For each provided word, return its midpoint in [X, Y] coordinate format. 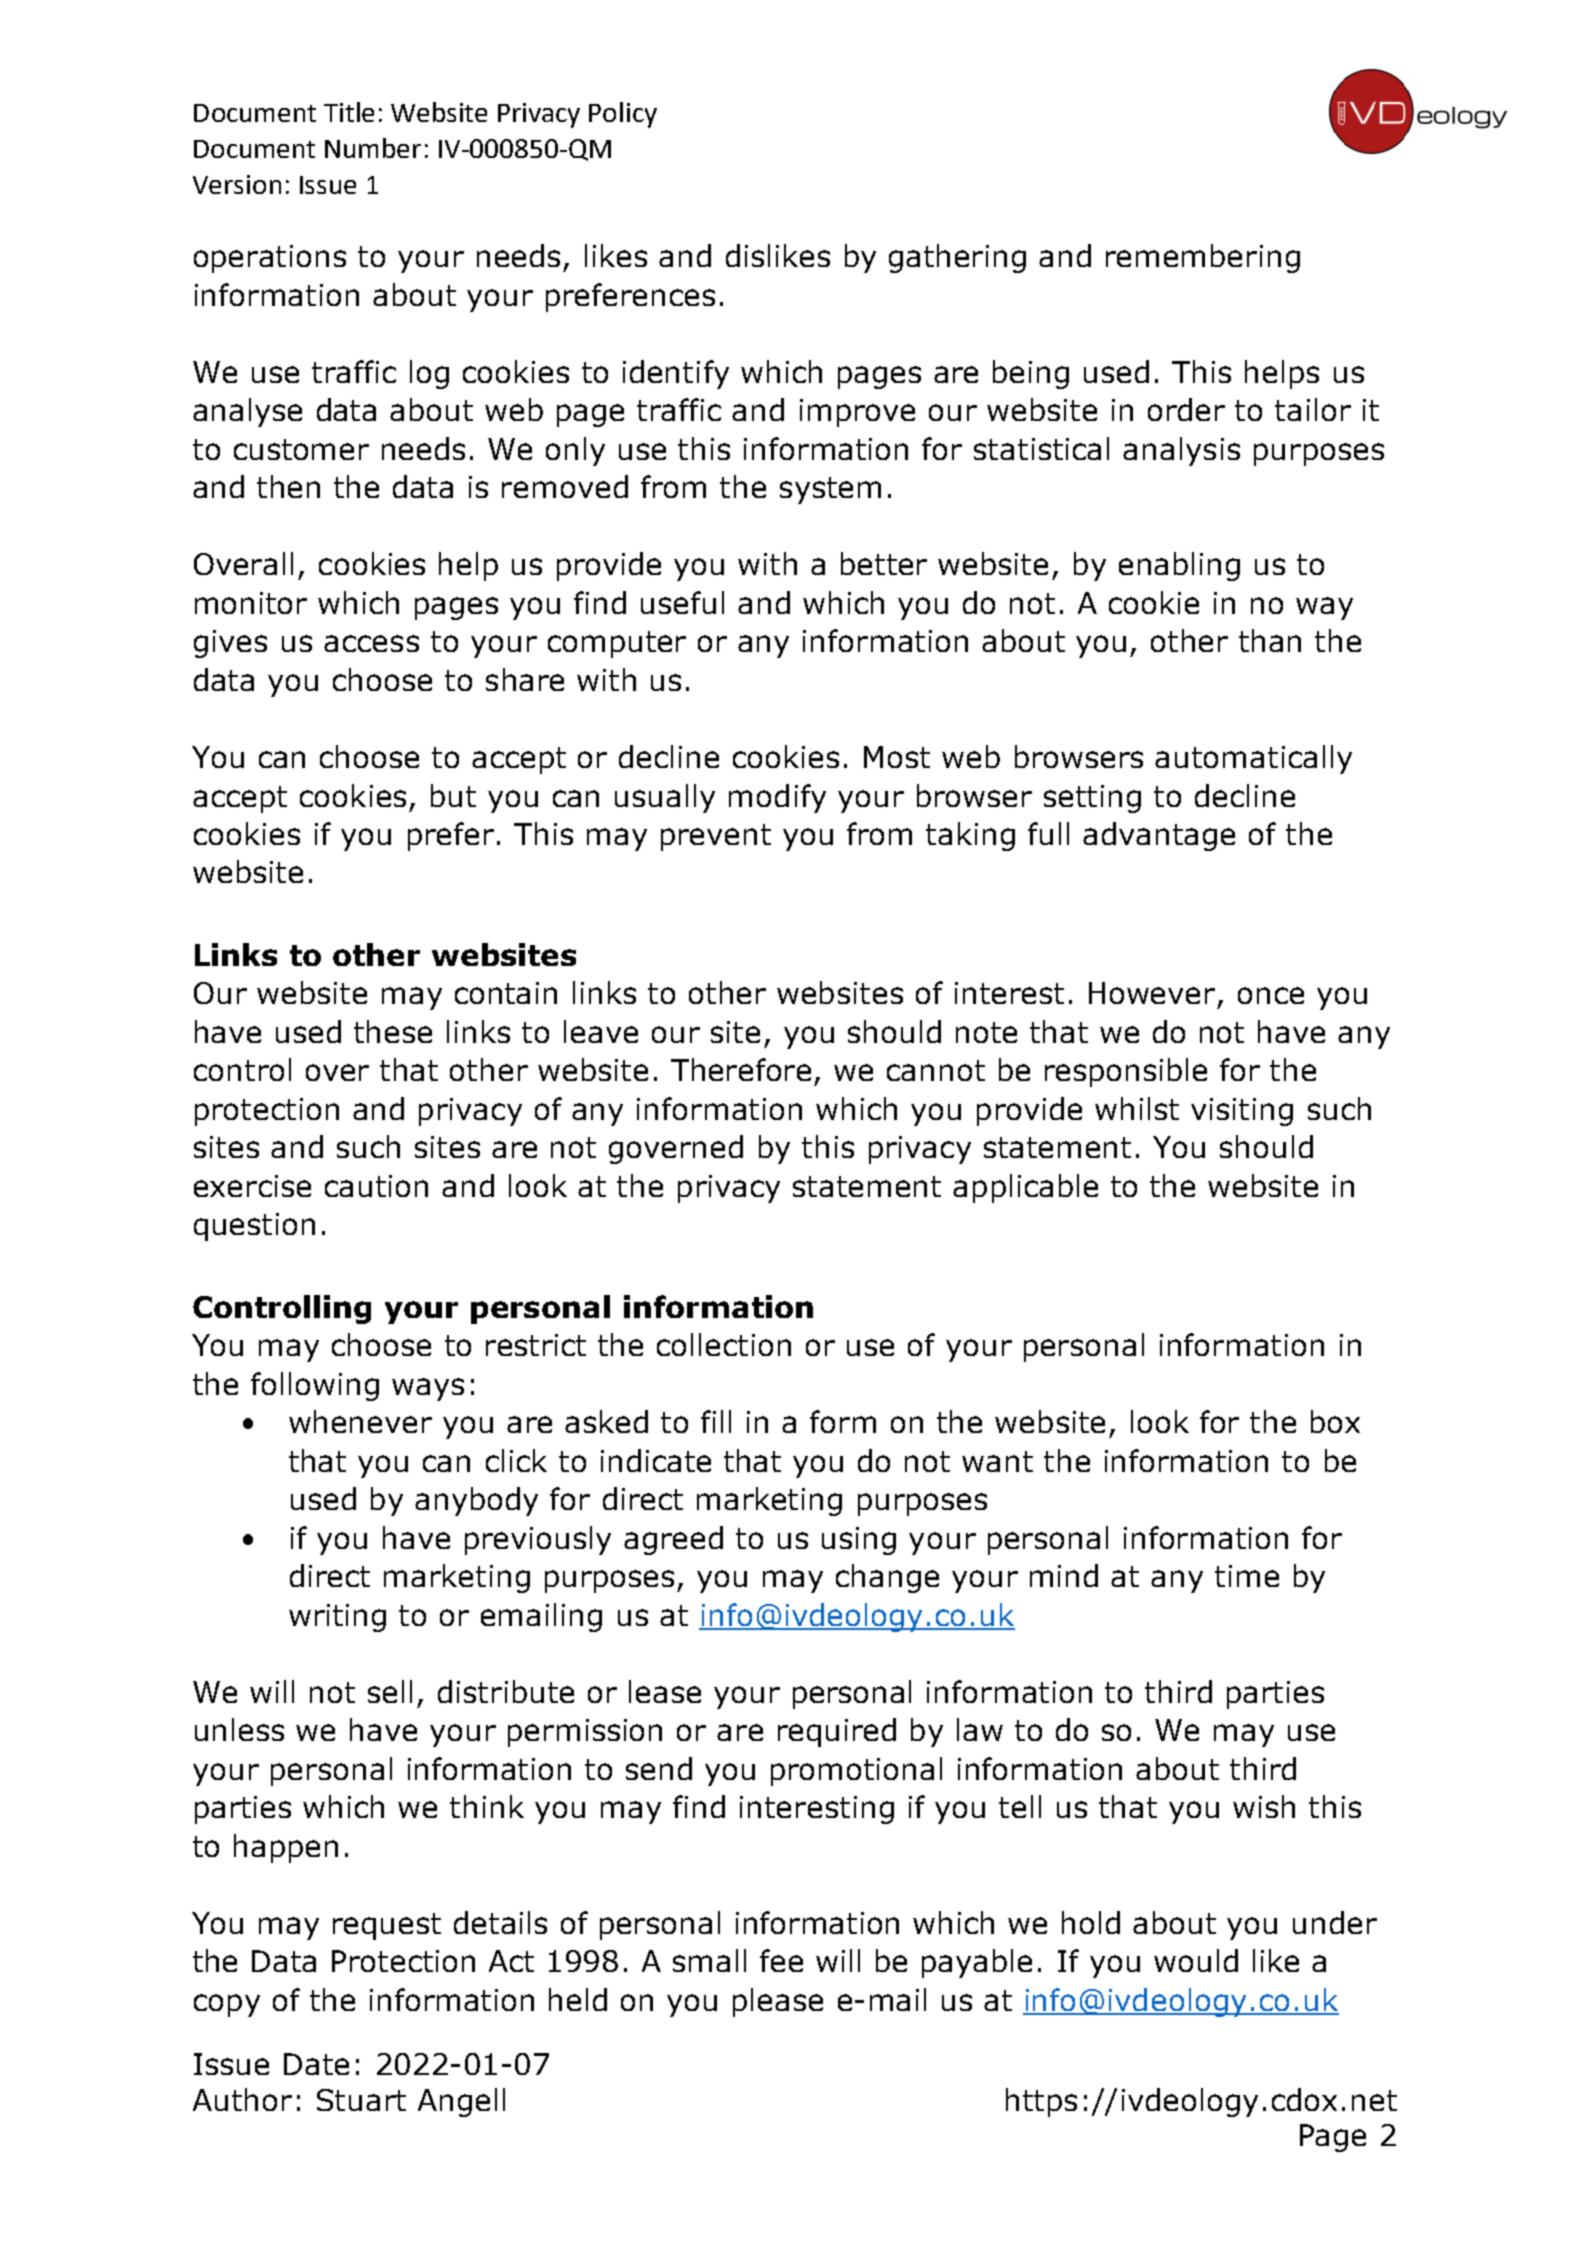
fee [781, 1960]
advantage [1159, 836]
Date [316, 2064]
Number [373, 148]
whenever [360, 1421]
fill [716, 1421]
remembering [1203, 258]
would [1196, 1960]
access [371, 643]
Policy [623, 115]
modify [777, 798]
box [1335, 1421]
